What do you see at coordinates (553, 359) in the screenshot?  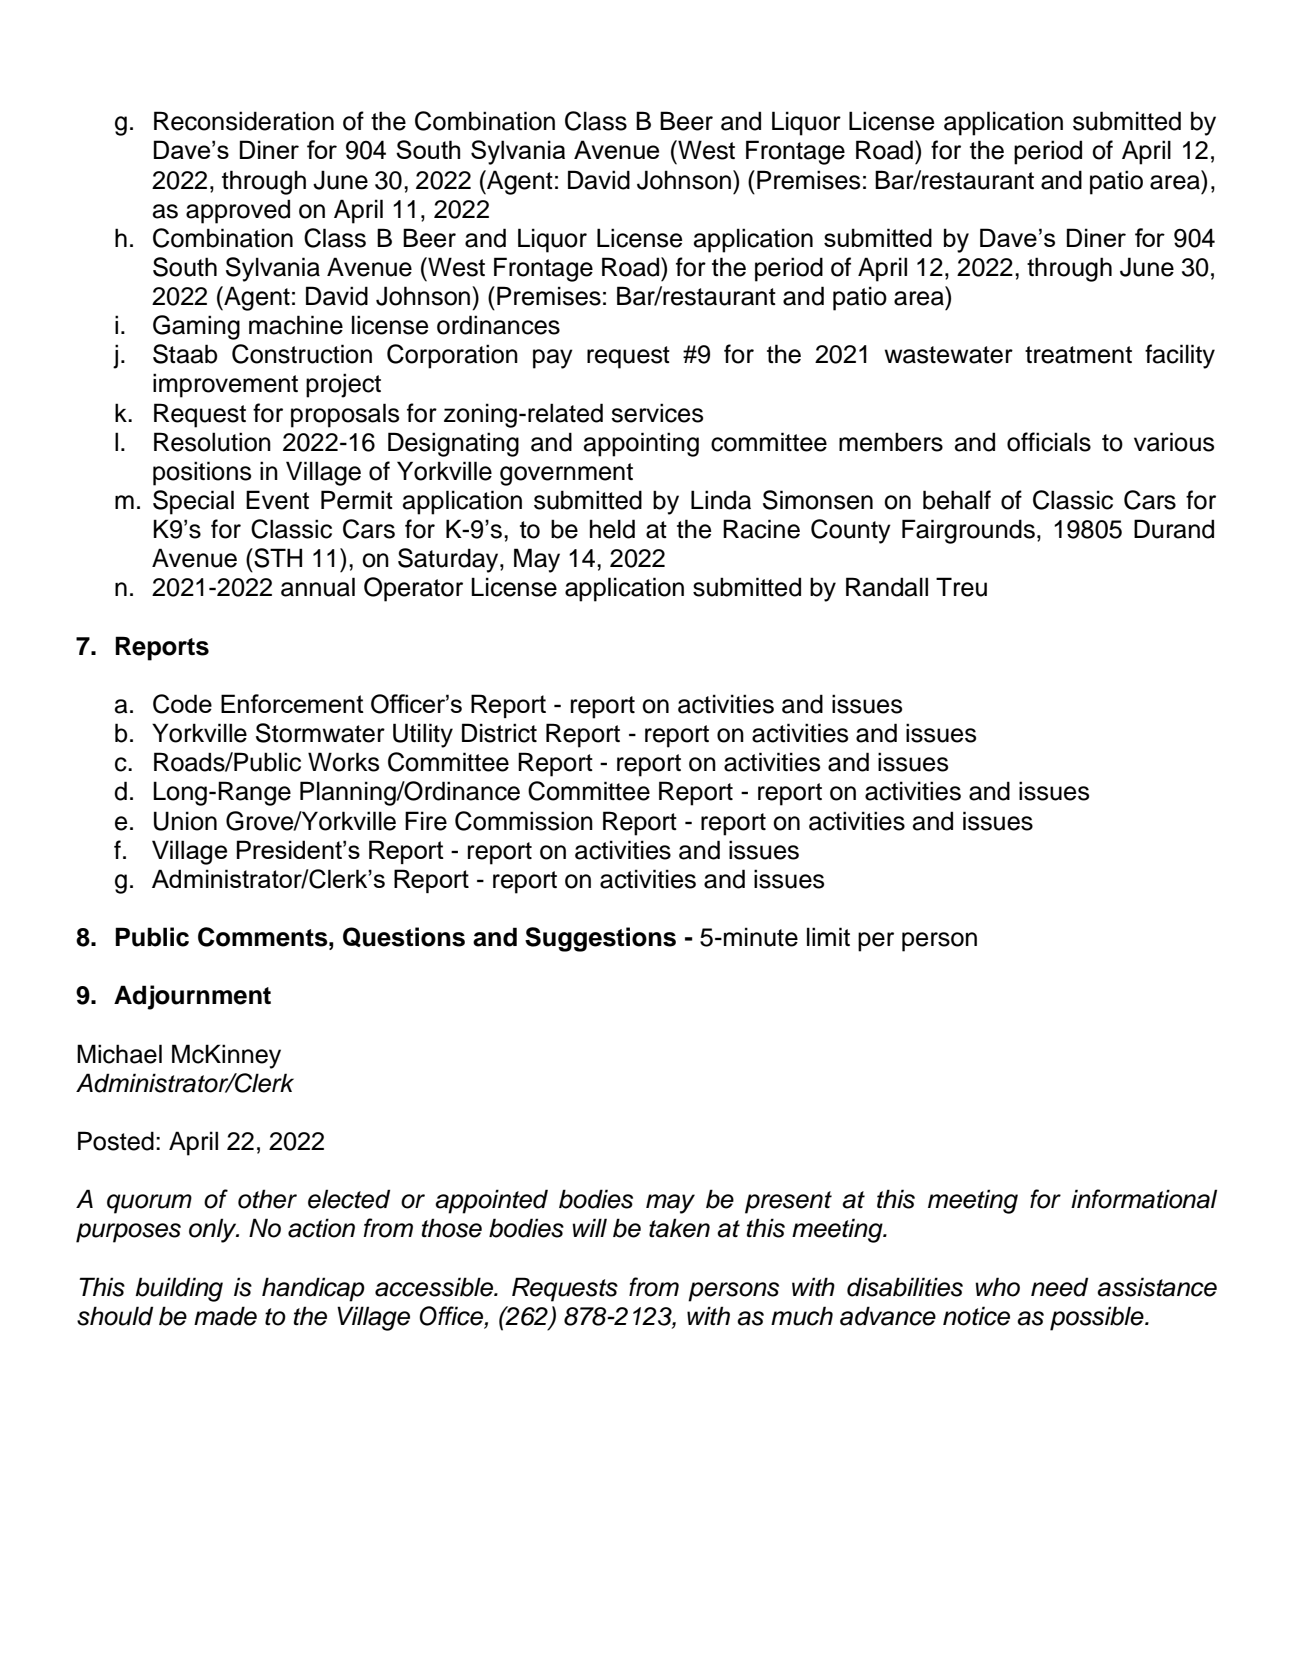 I see `pay` at bounding box center [553, 359].
